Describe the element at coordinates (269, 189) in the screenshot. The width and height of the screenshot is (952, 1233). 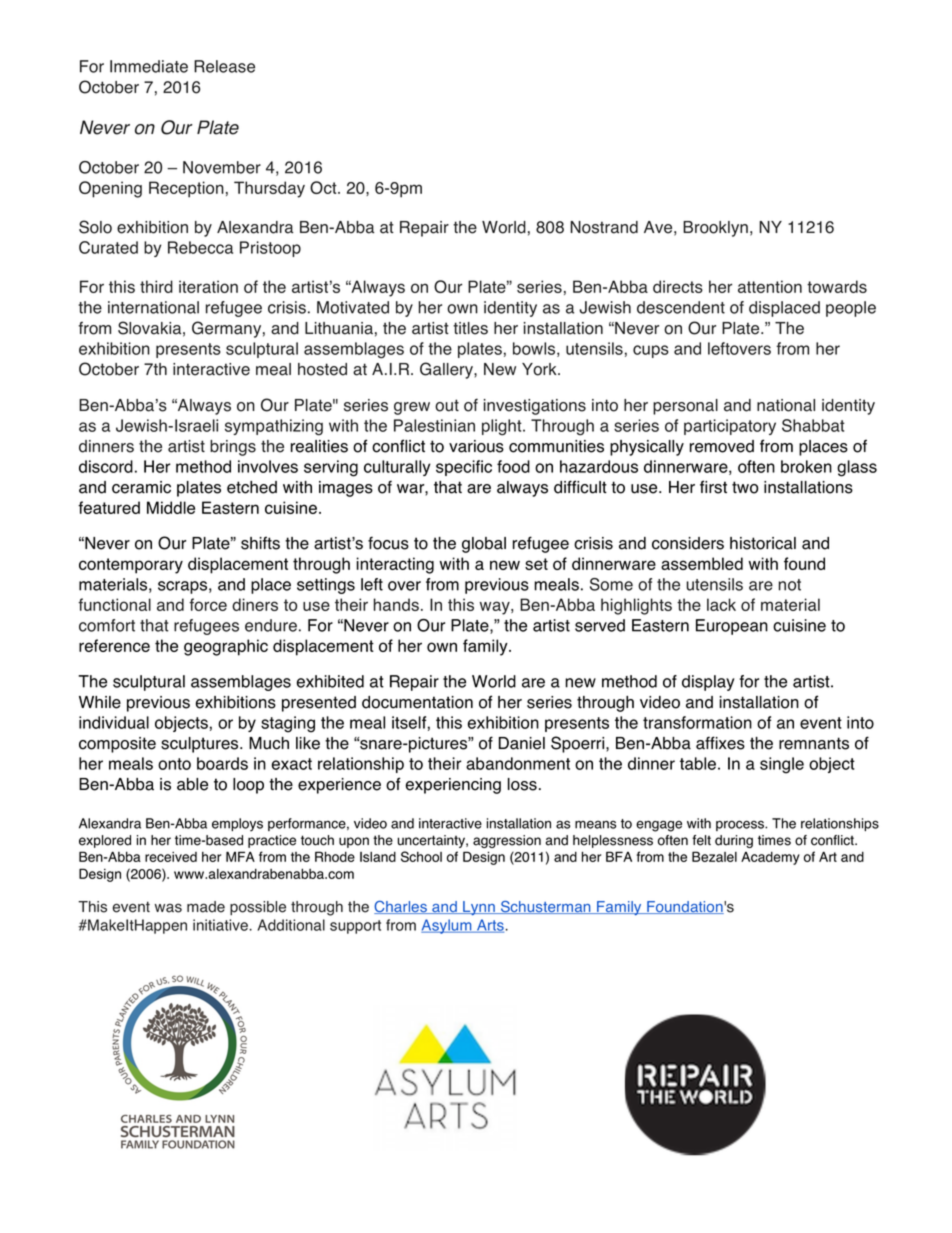
I see `Thursday` at that location.
